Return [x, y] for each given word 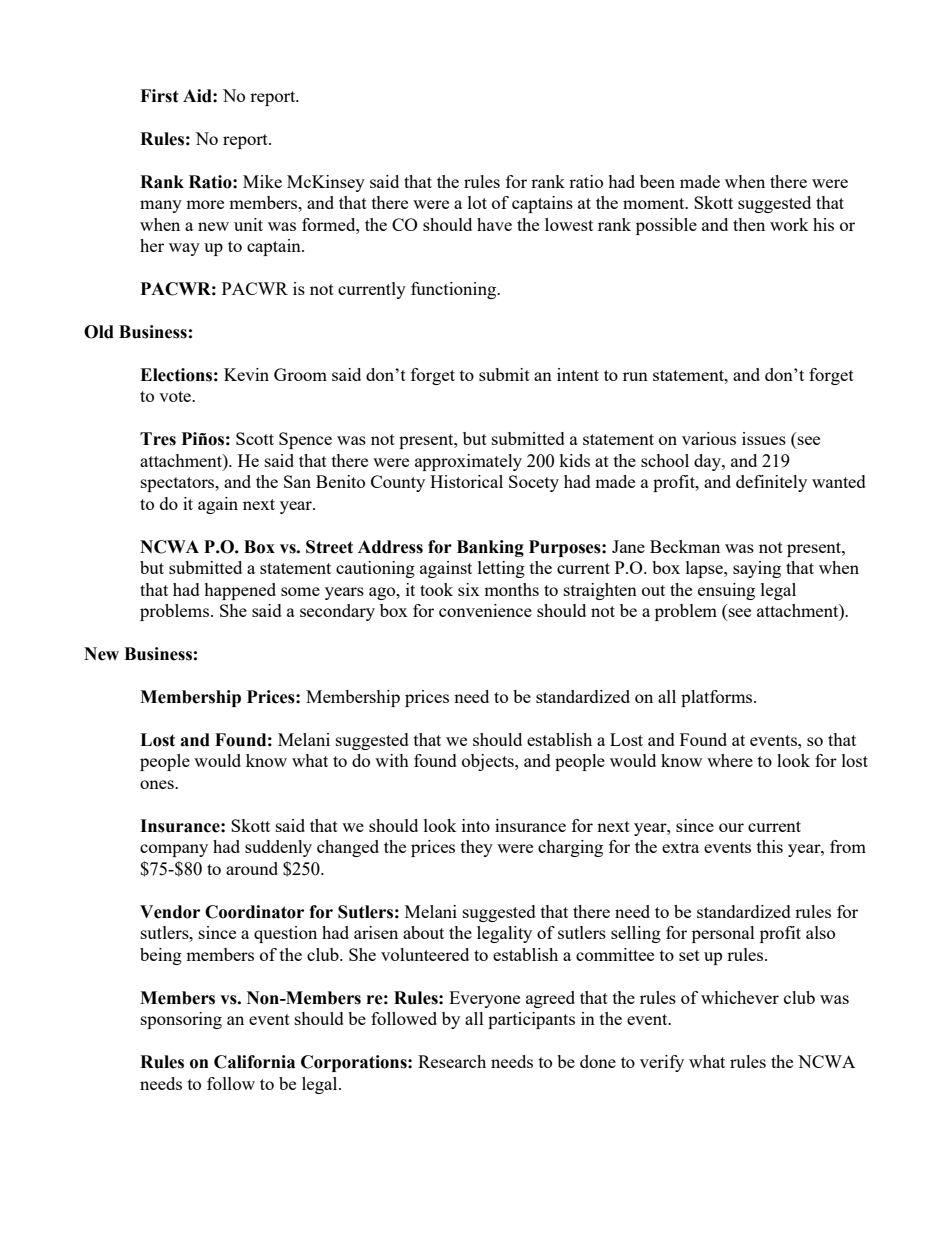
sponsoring [181, 1020]
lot [477, 202]
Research [452, 1061]
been [657, 181]
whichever [740, 997]
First [159, 96]
